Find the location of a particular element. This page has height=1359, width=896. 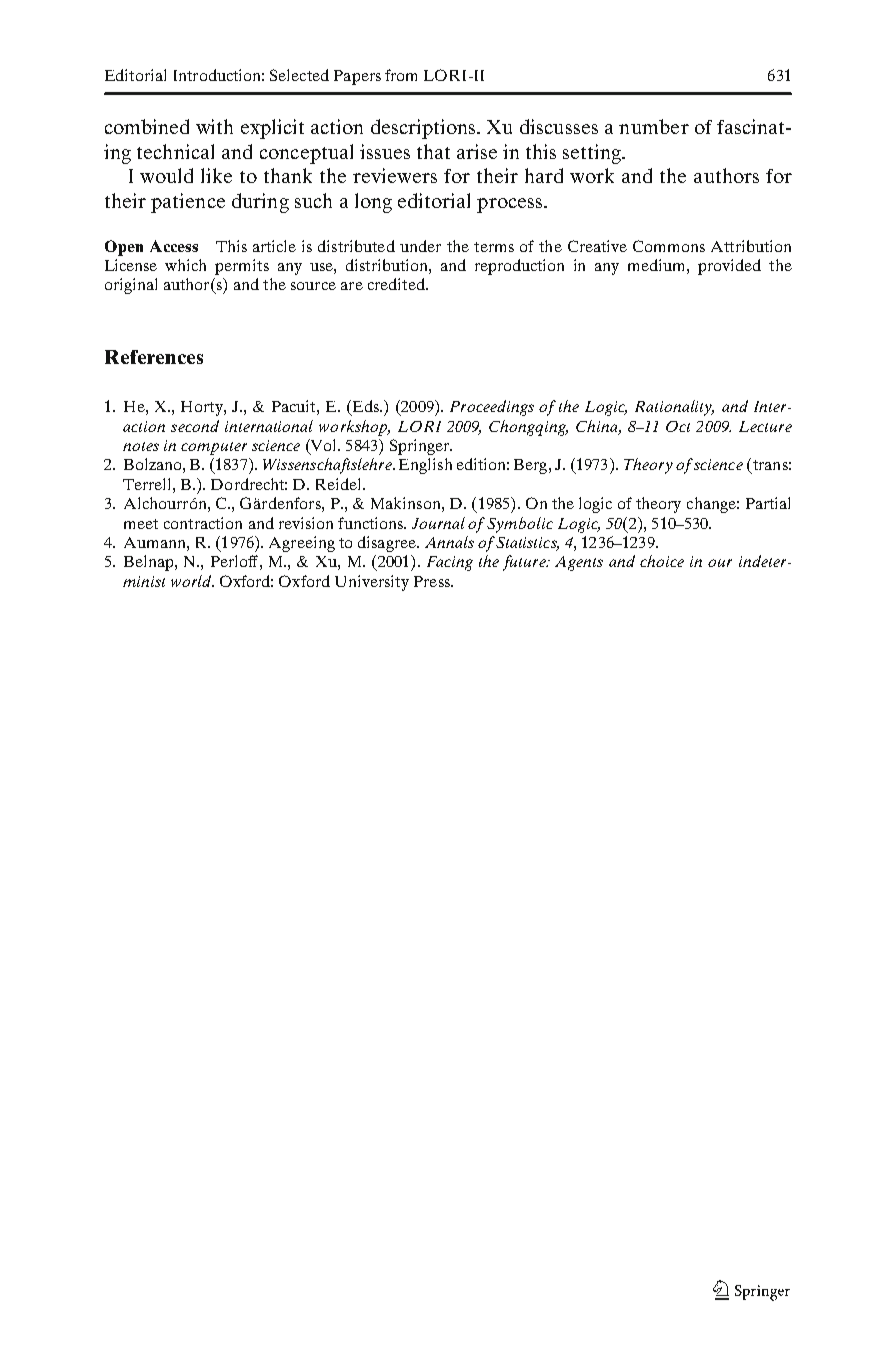

Rationality is located at coordinates (674, 408).
